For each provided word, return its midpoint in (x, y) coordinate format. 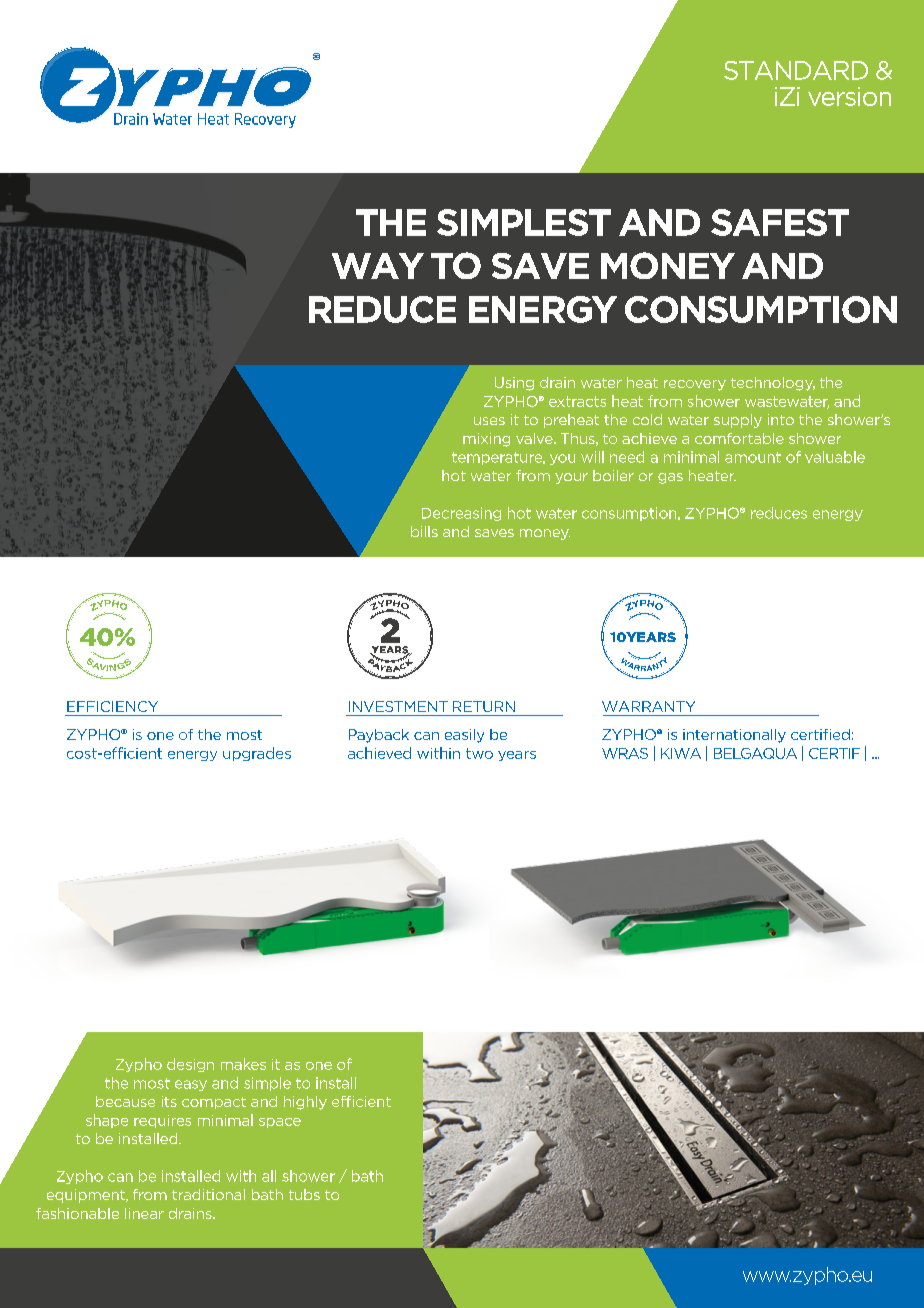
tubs (304, 1194)
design (190, 1065)
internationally (734, 736)
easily (464, 736)
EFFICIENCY (112, 706)
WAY (378, 266)
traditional (208, 1194)
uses (489, 421)
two (479, 753)
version (849, 96)
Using (514, 384)
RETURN (484, 706)
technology (773, 384)
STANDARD (796, 70)
